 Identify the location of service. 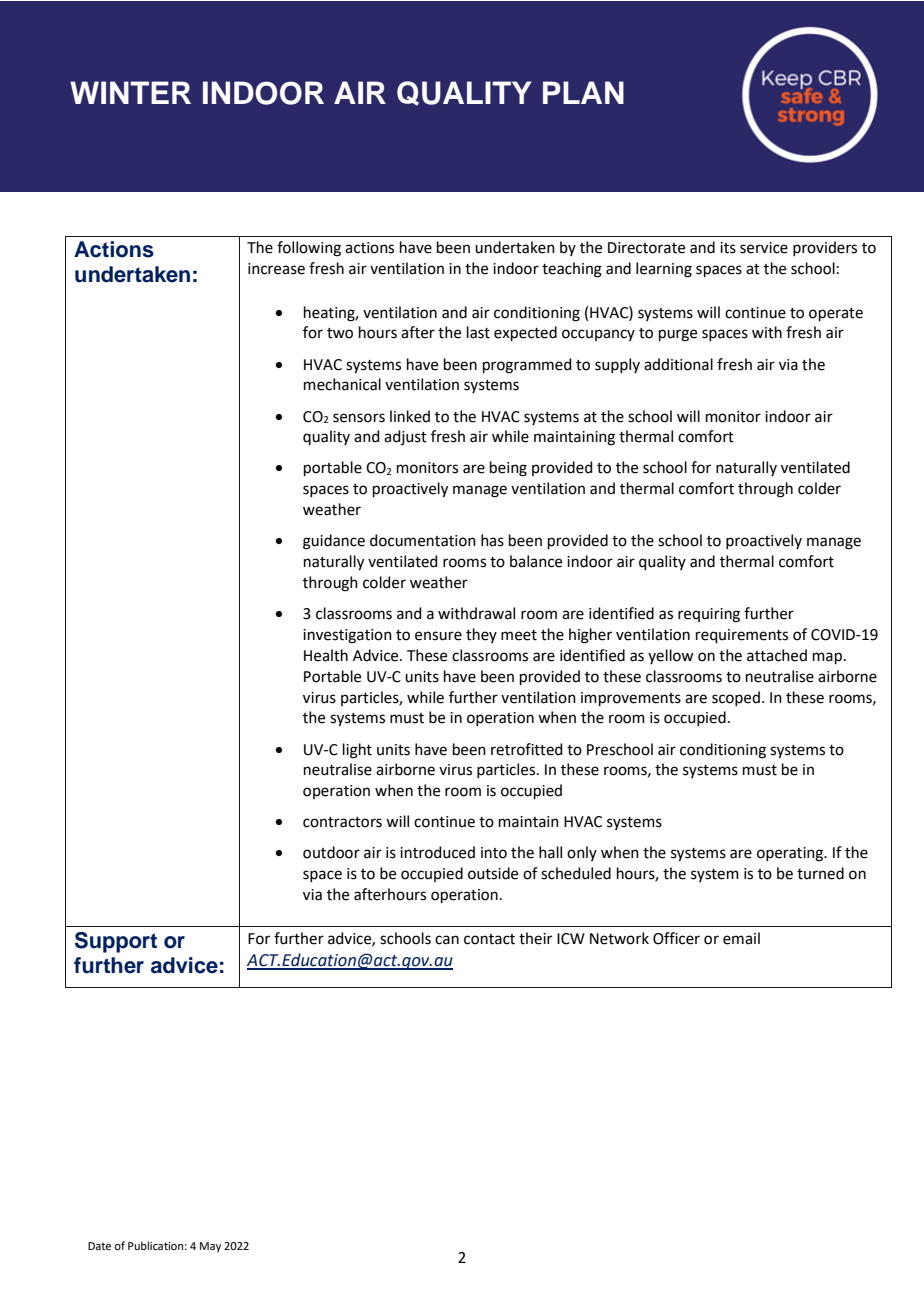
(764, 248).
